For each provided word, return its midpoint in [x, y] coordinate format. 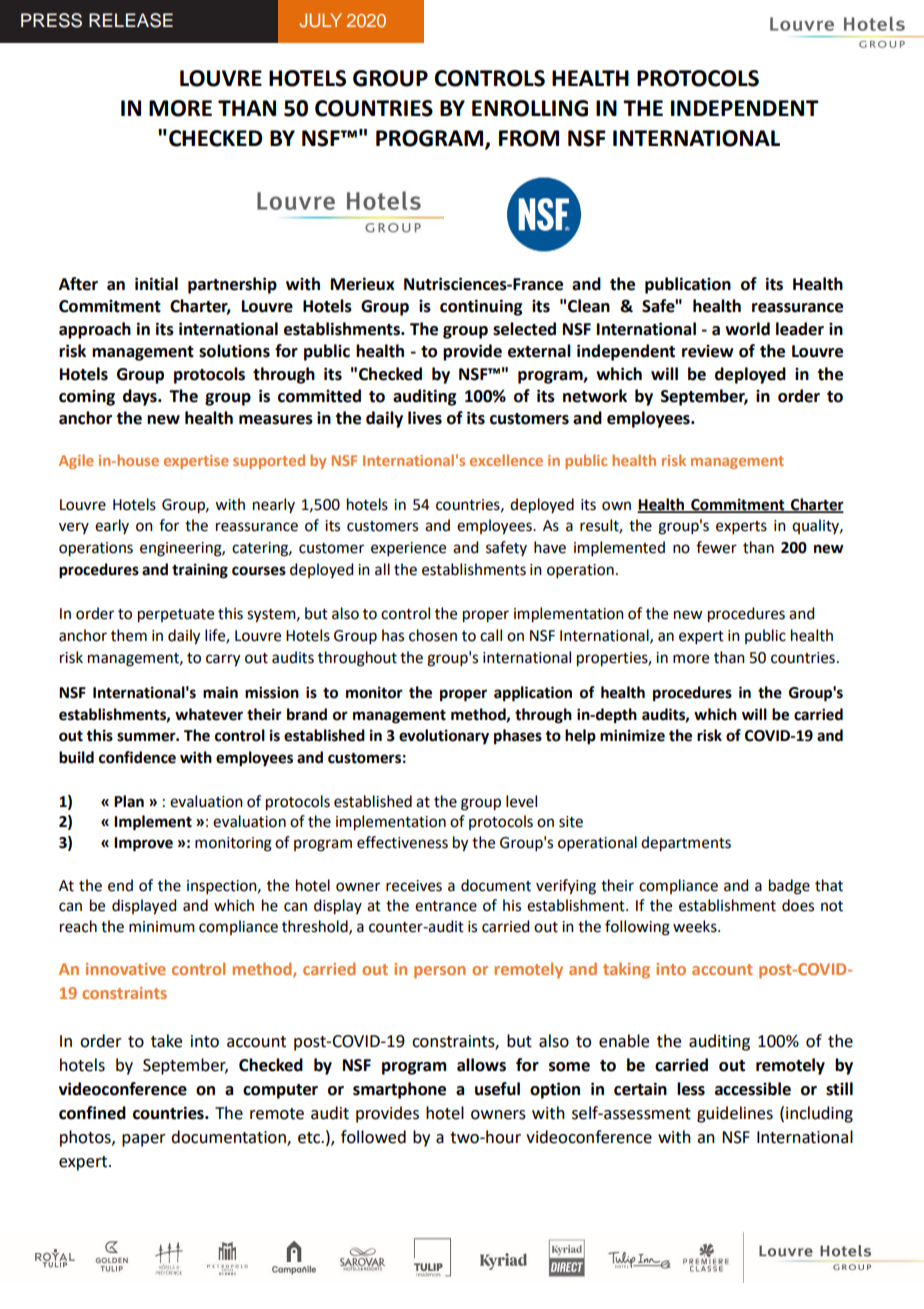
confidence [137, 757]
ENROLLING [530, 108]
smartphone [399, 1090]
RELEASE [131, 20]
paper [144, 1140]
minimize [632, 735]
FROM [529, 138]
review [707, 351]
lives [425, 418]
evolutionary [444, 737]
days [141, 397]
